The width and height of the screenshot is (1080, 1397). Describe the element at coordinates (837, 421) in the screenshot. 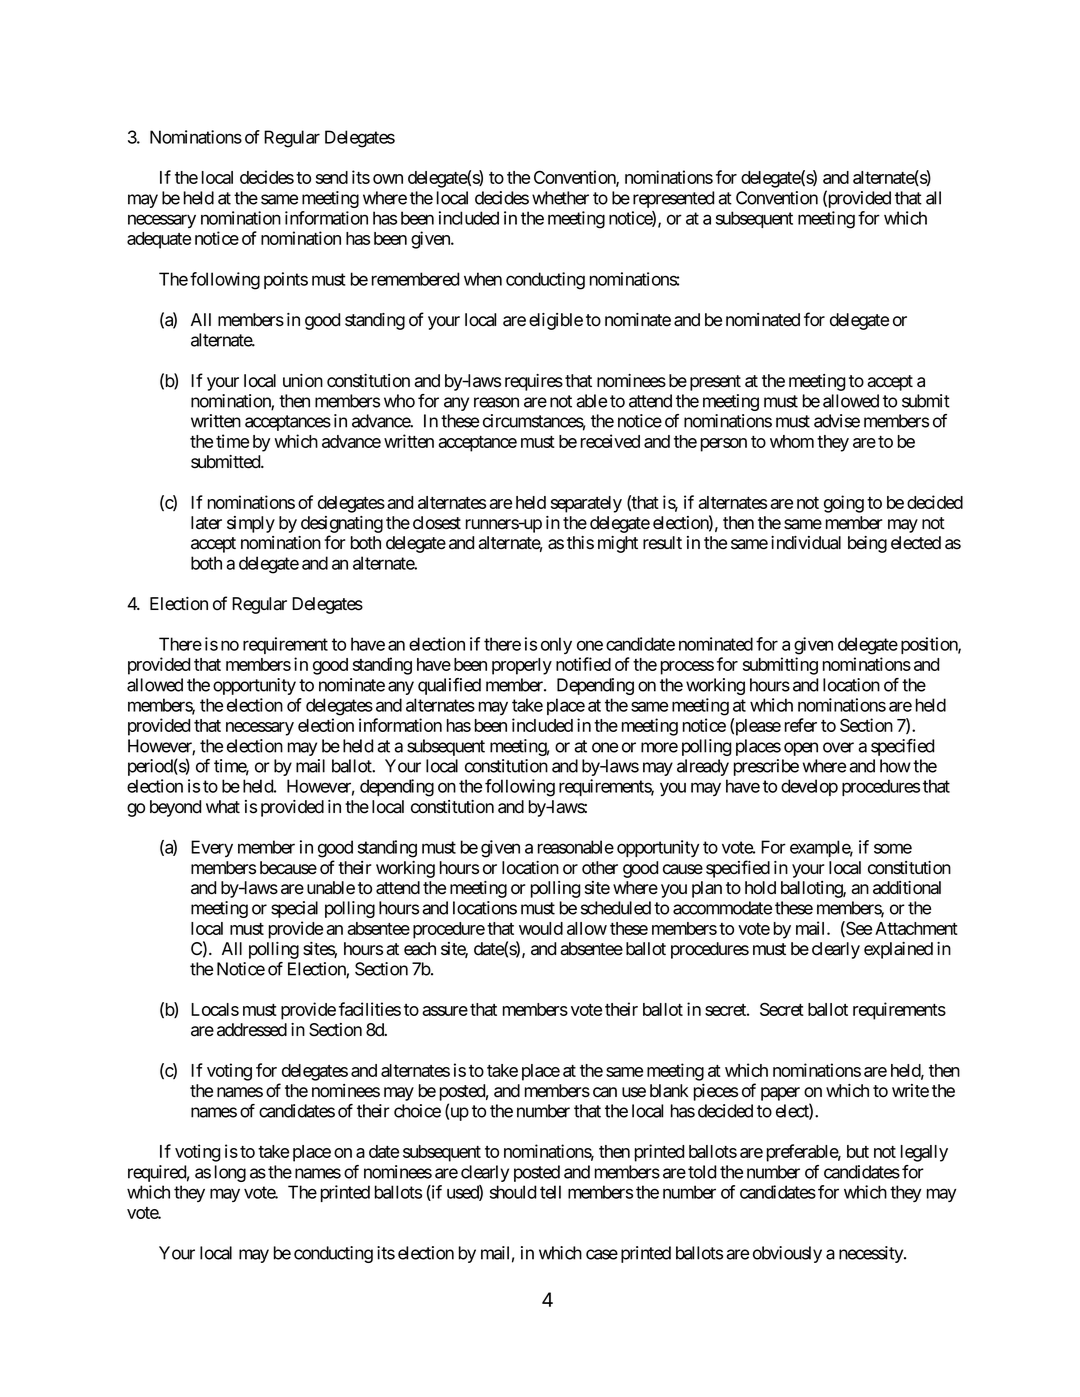

I see `advise` at that location.
